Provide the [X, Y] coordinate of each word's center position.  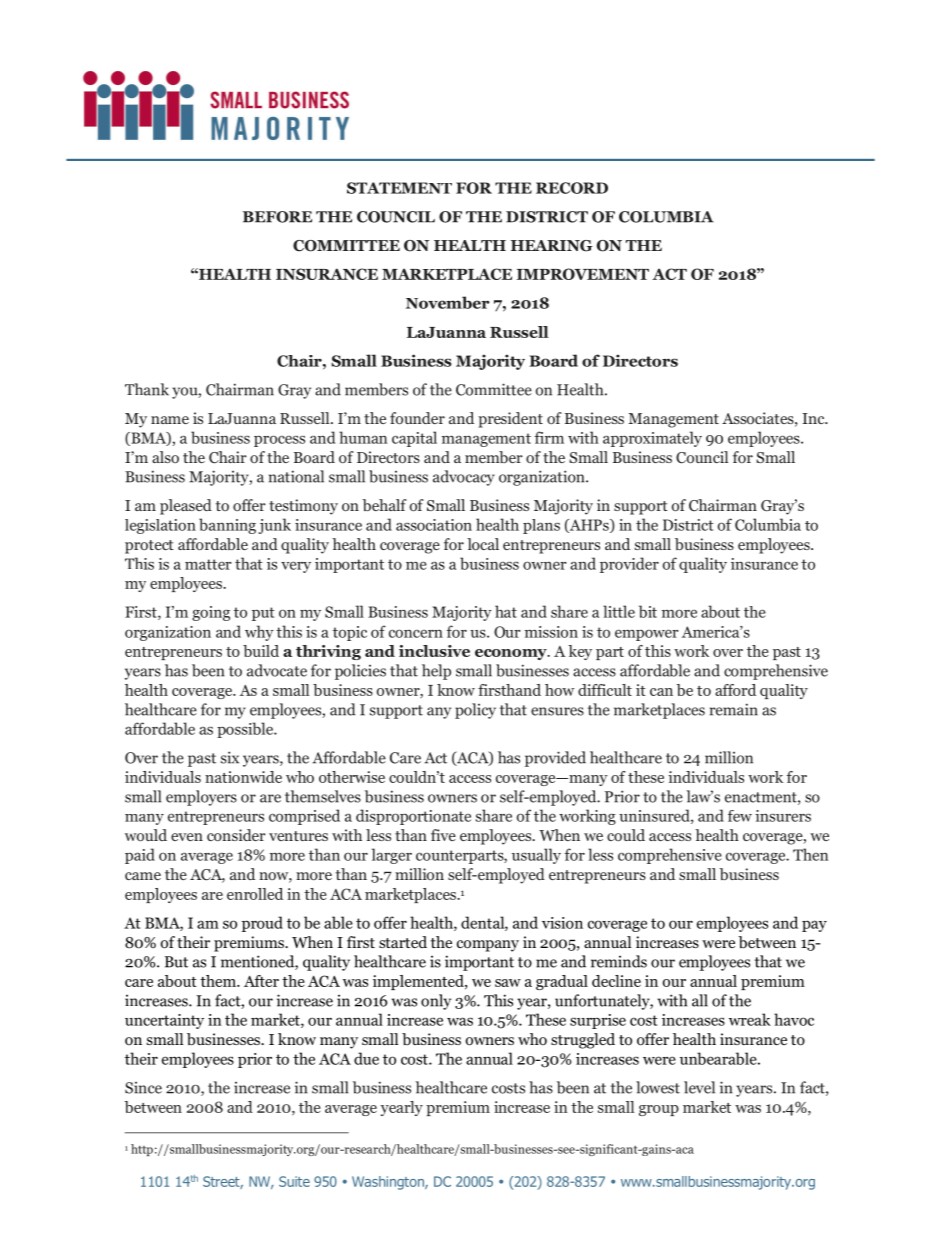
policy [475, 711]
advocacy [464, 478]
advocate [277, 670]
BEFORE [277, 217]
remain [734, 709]
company [488, 946]
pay [814, 926]
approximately [652, 439]
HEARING [552, 246]
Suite [294, 1181]
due [366, 1058]
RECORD [572, 188]
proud [262, 924]
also [165, 457]
